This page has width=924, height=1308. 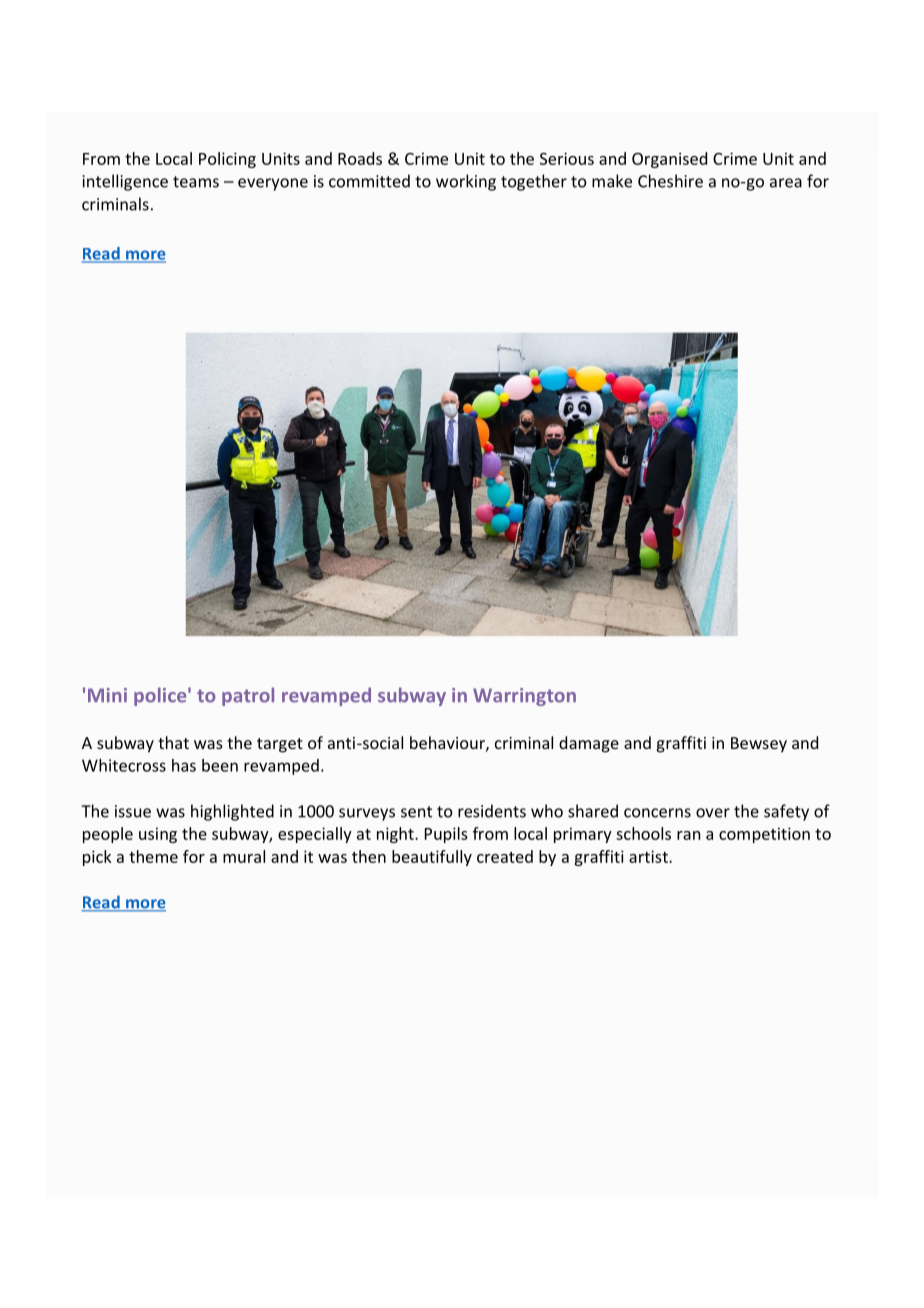 What do you see at coordinates (524, 697) in the page?
I see `Warrington` at bounding box center [524, 697].
